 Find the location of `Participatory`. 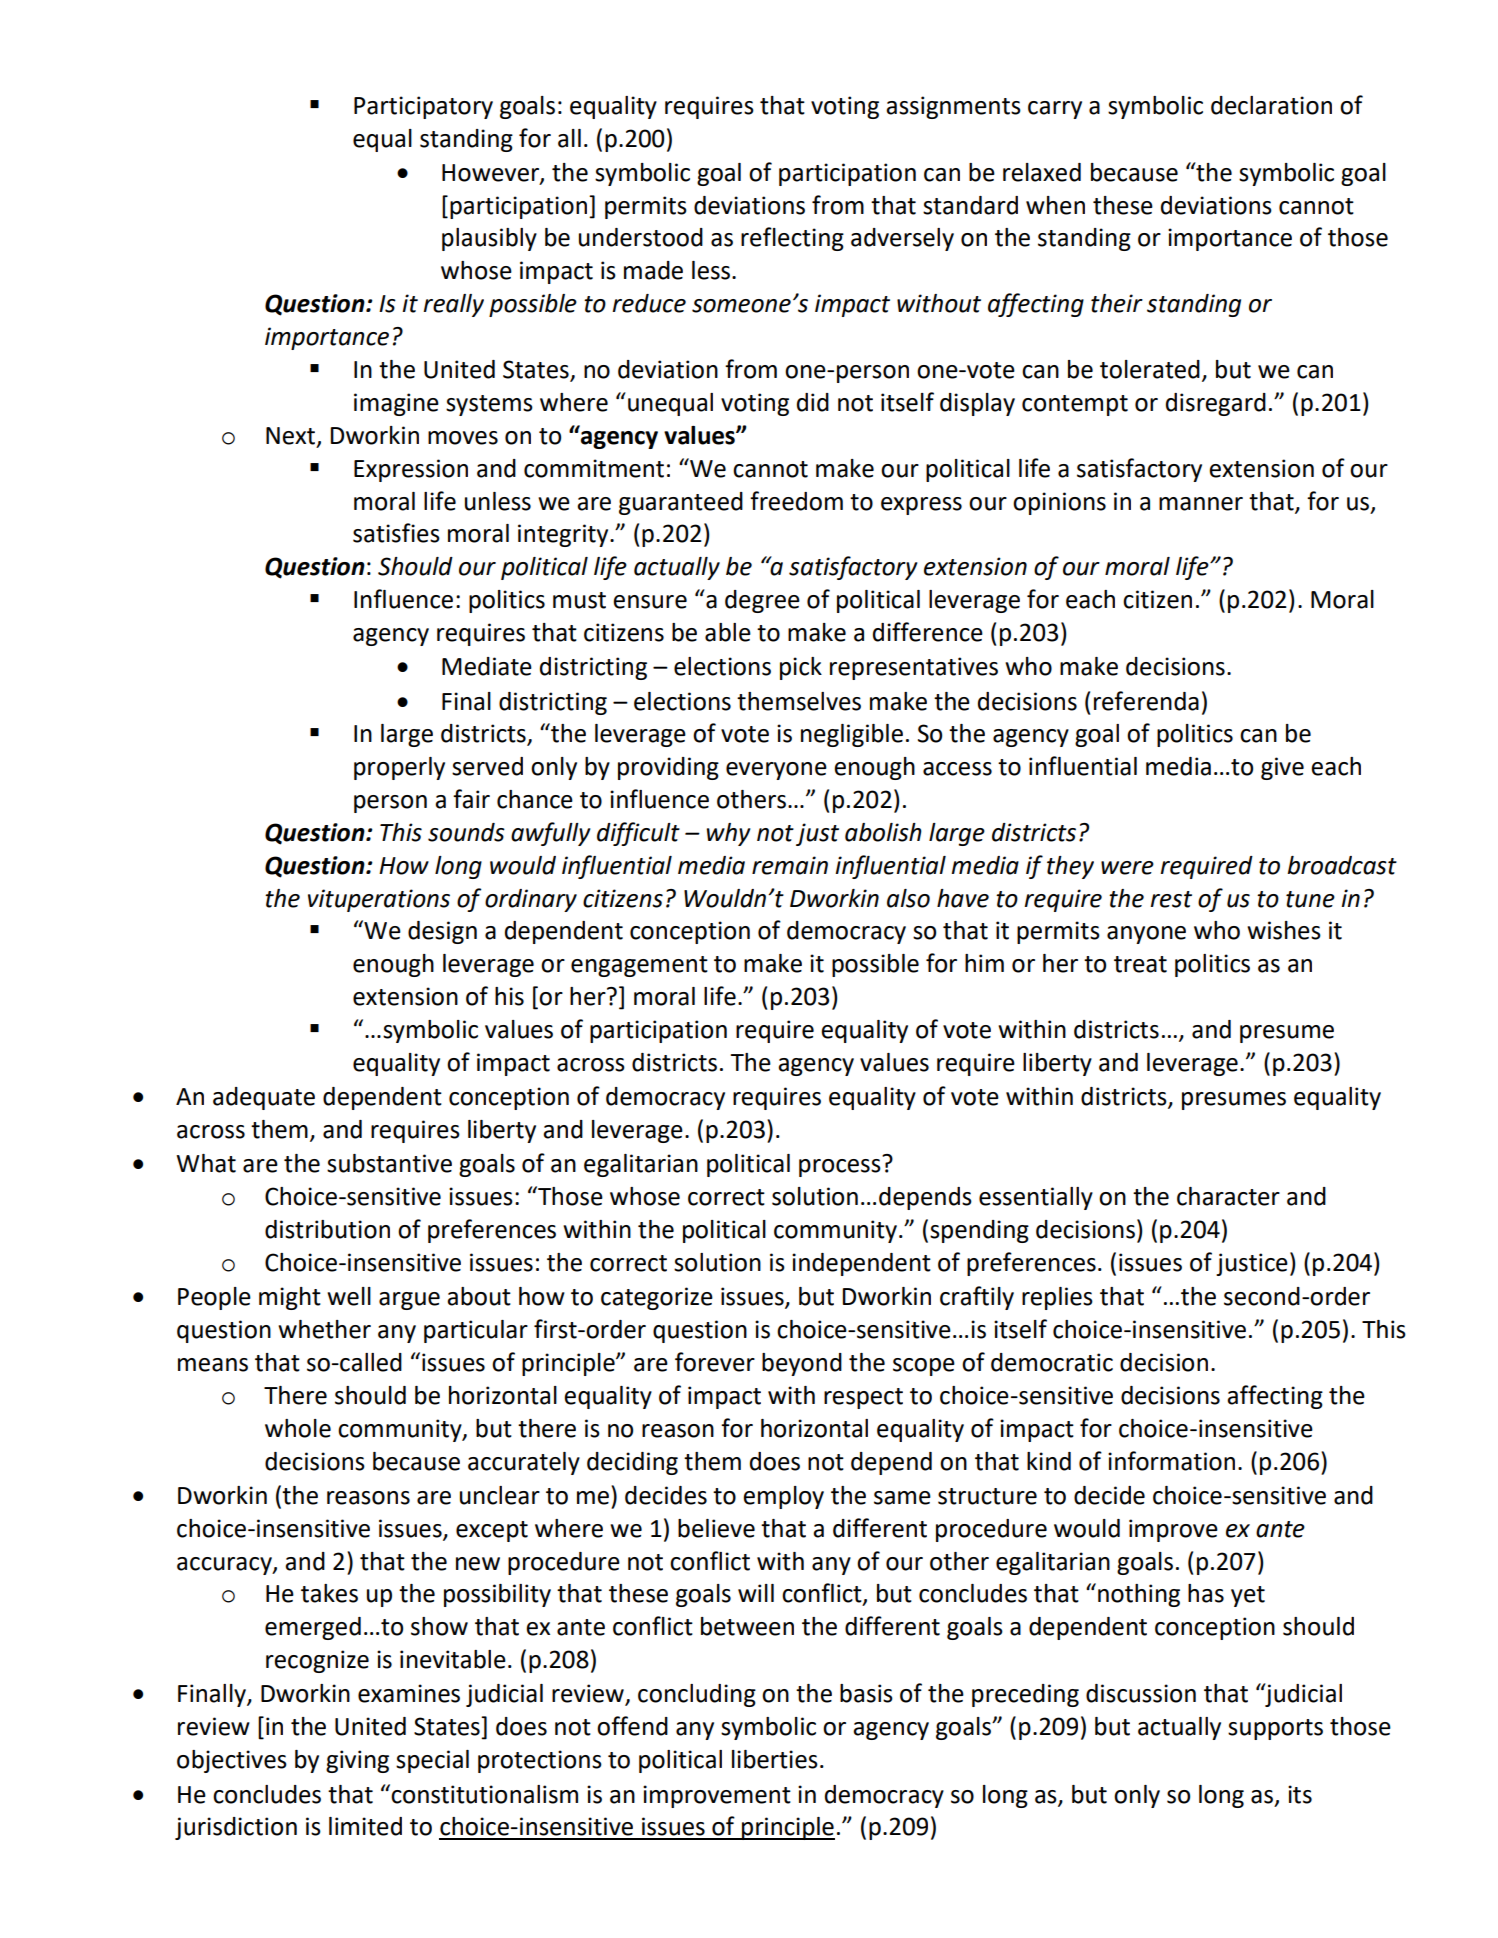

Participatory is located at coordinates (423, 107).
